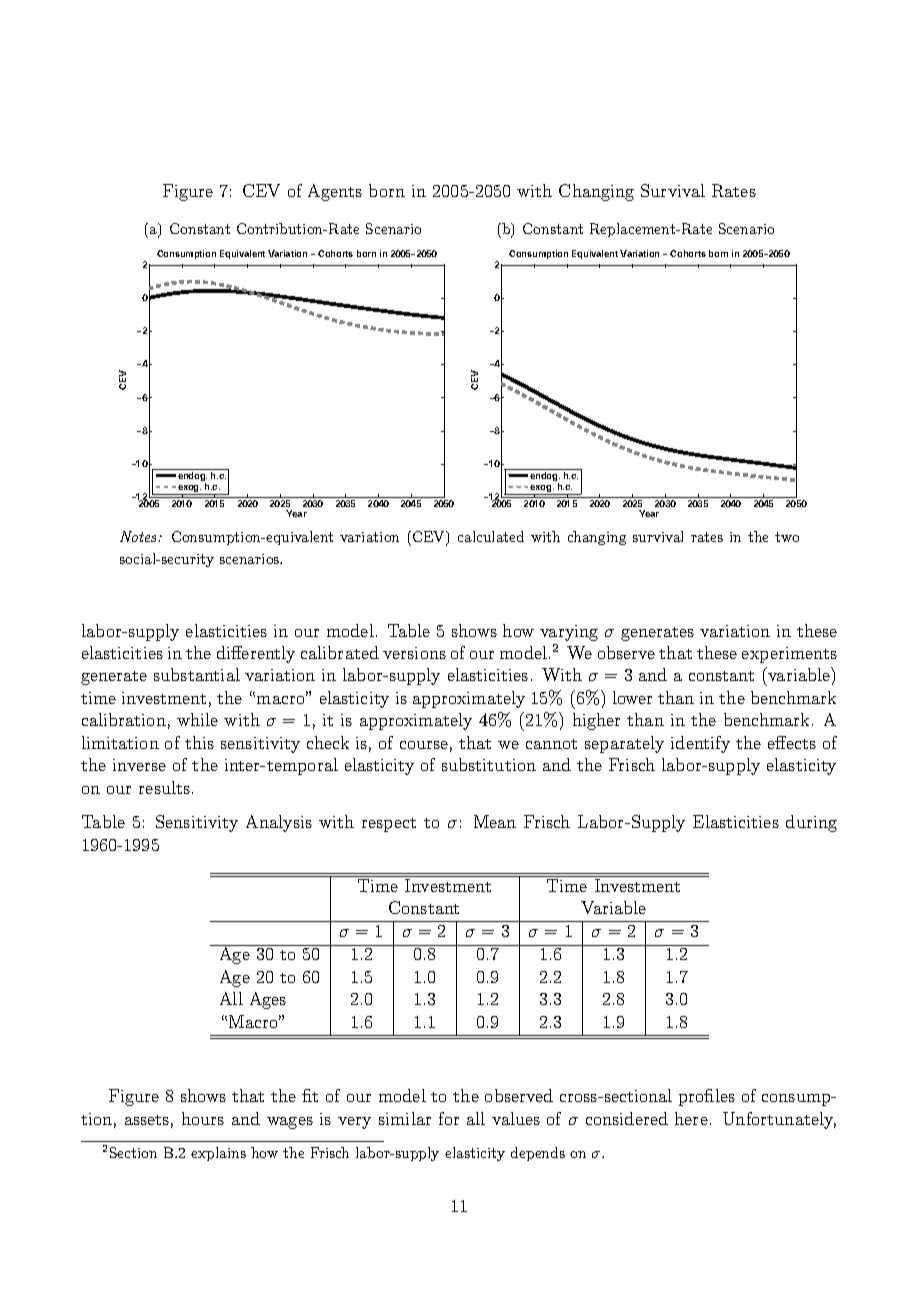 The image size is (924, 1308). I want to click on Notes, so click(140, 536).
